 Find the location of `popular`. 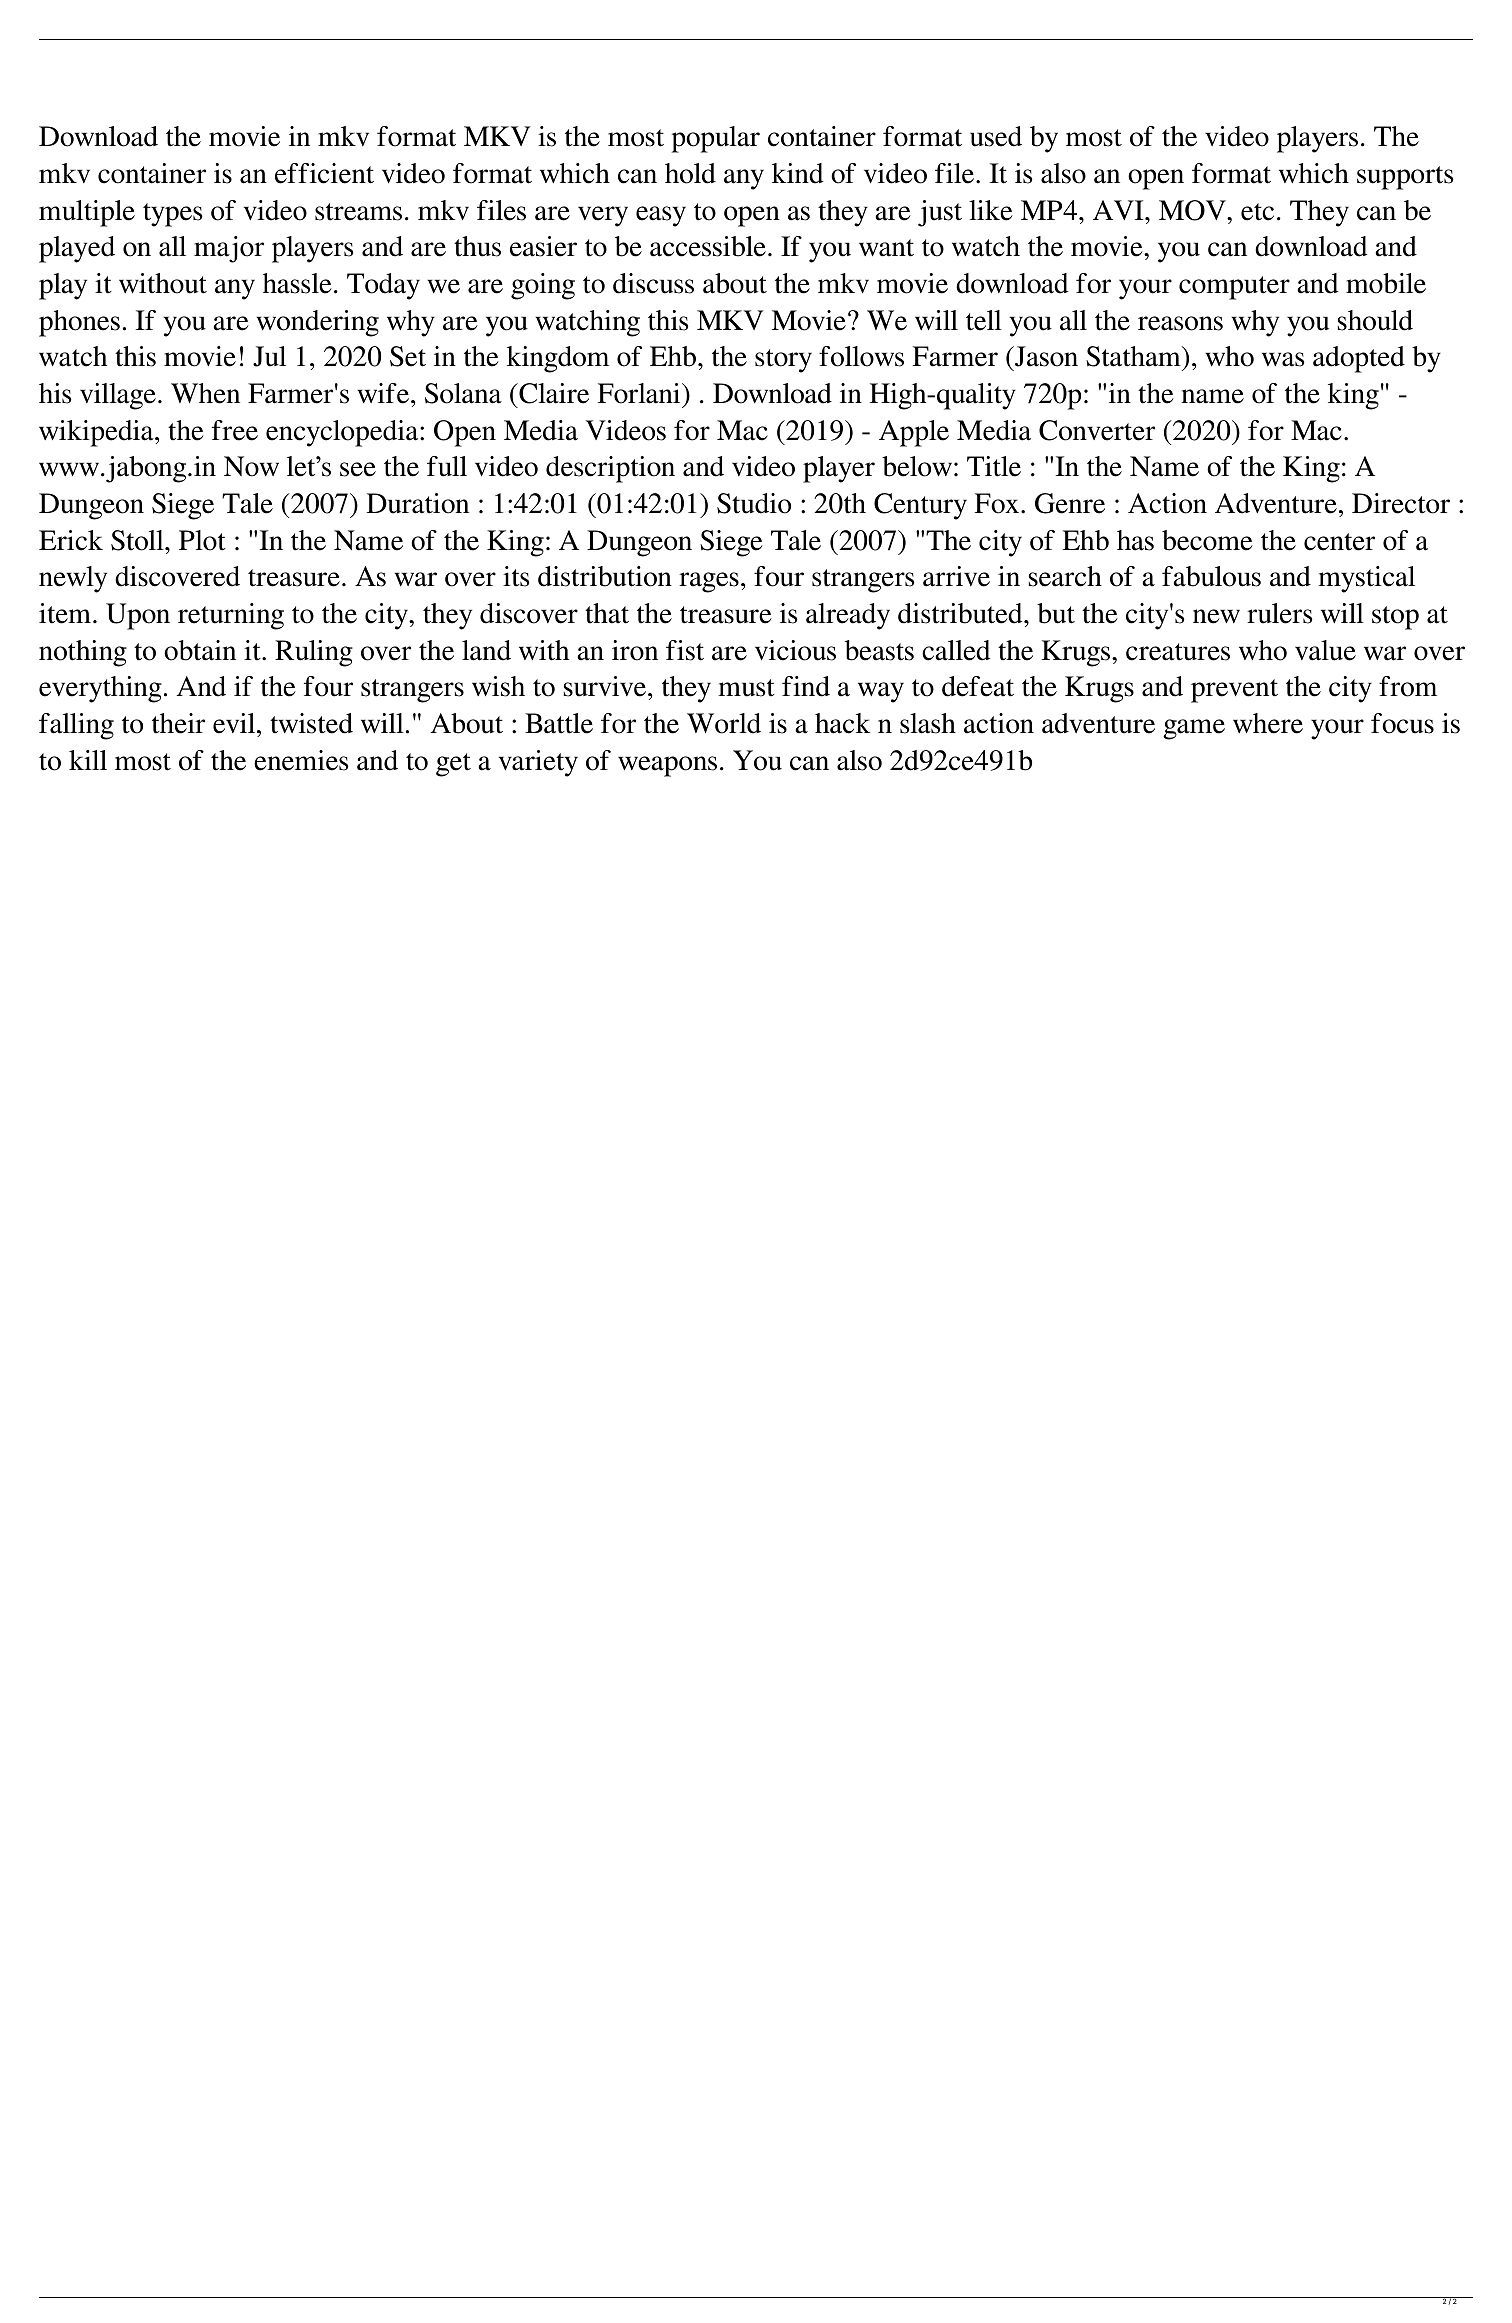

popular is located at coordinates (716, 139).
